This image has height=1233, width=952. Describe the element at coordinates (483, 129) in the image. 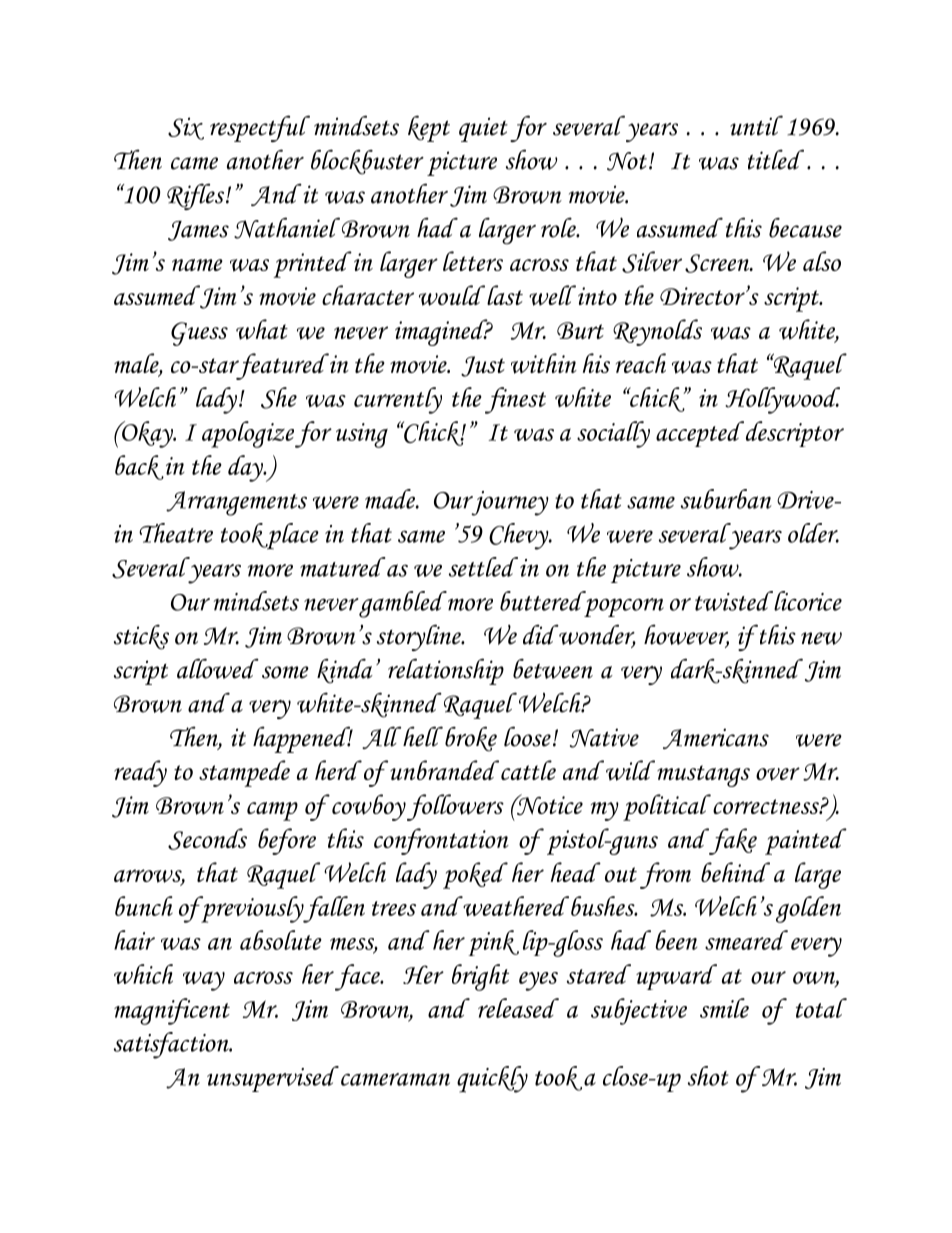

I see `quiet` at that location.
